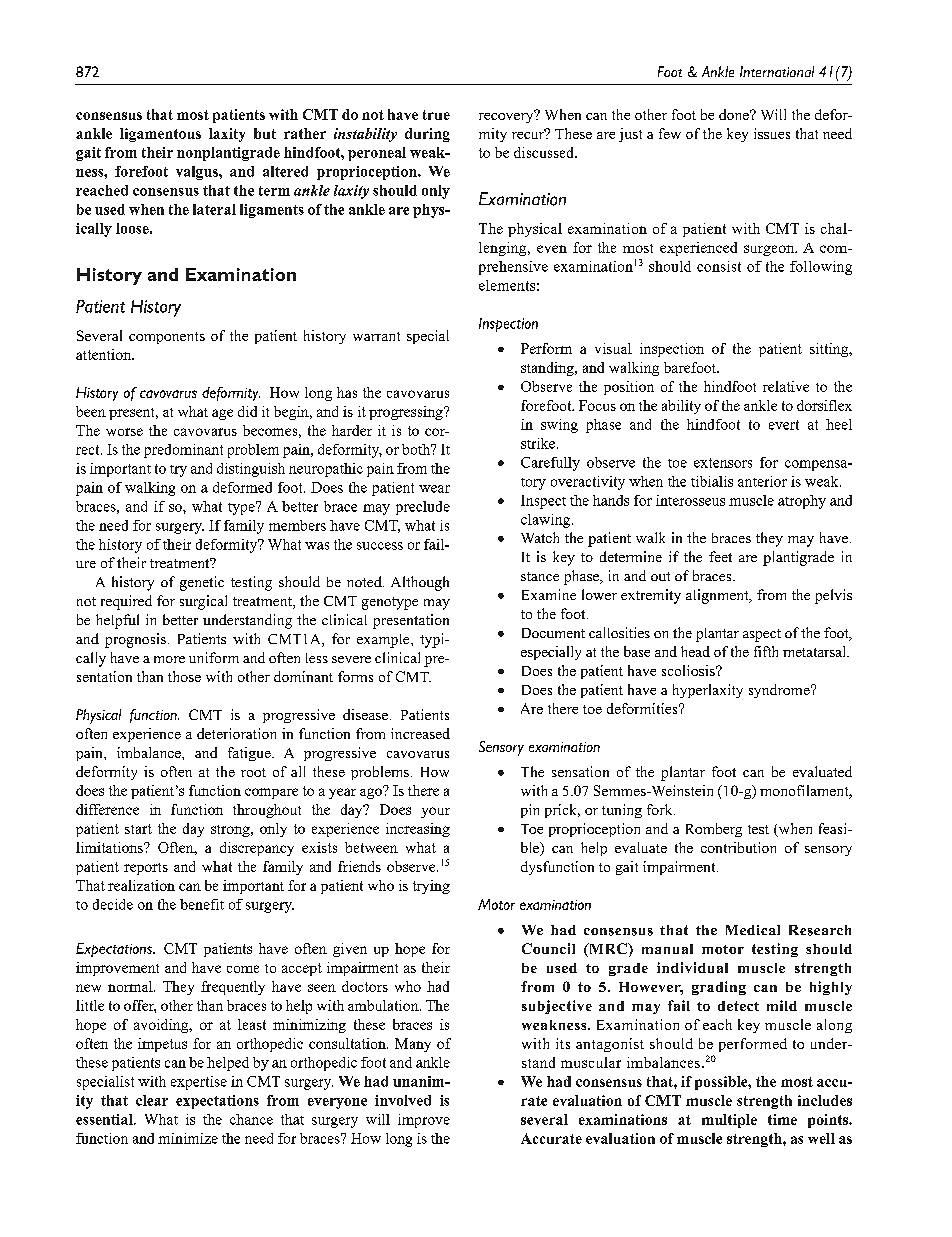 This document has height=1237, width=952. I want to click on involved, so click(403, 1100).
